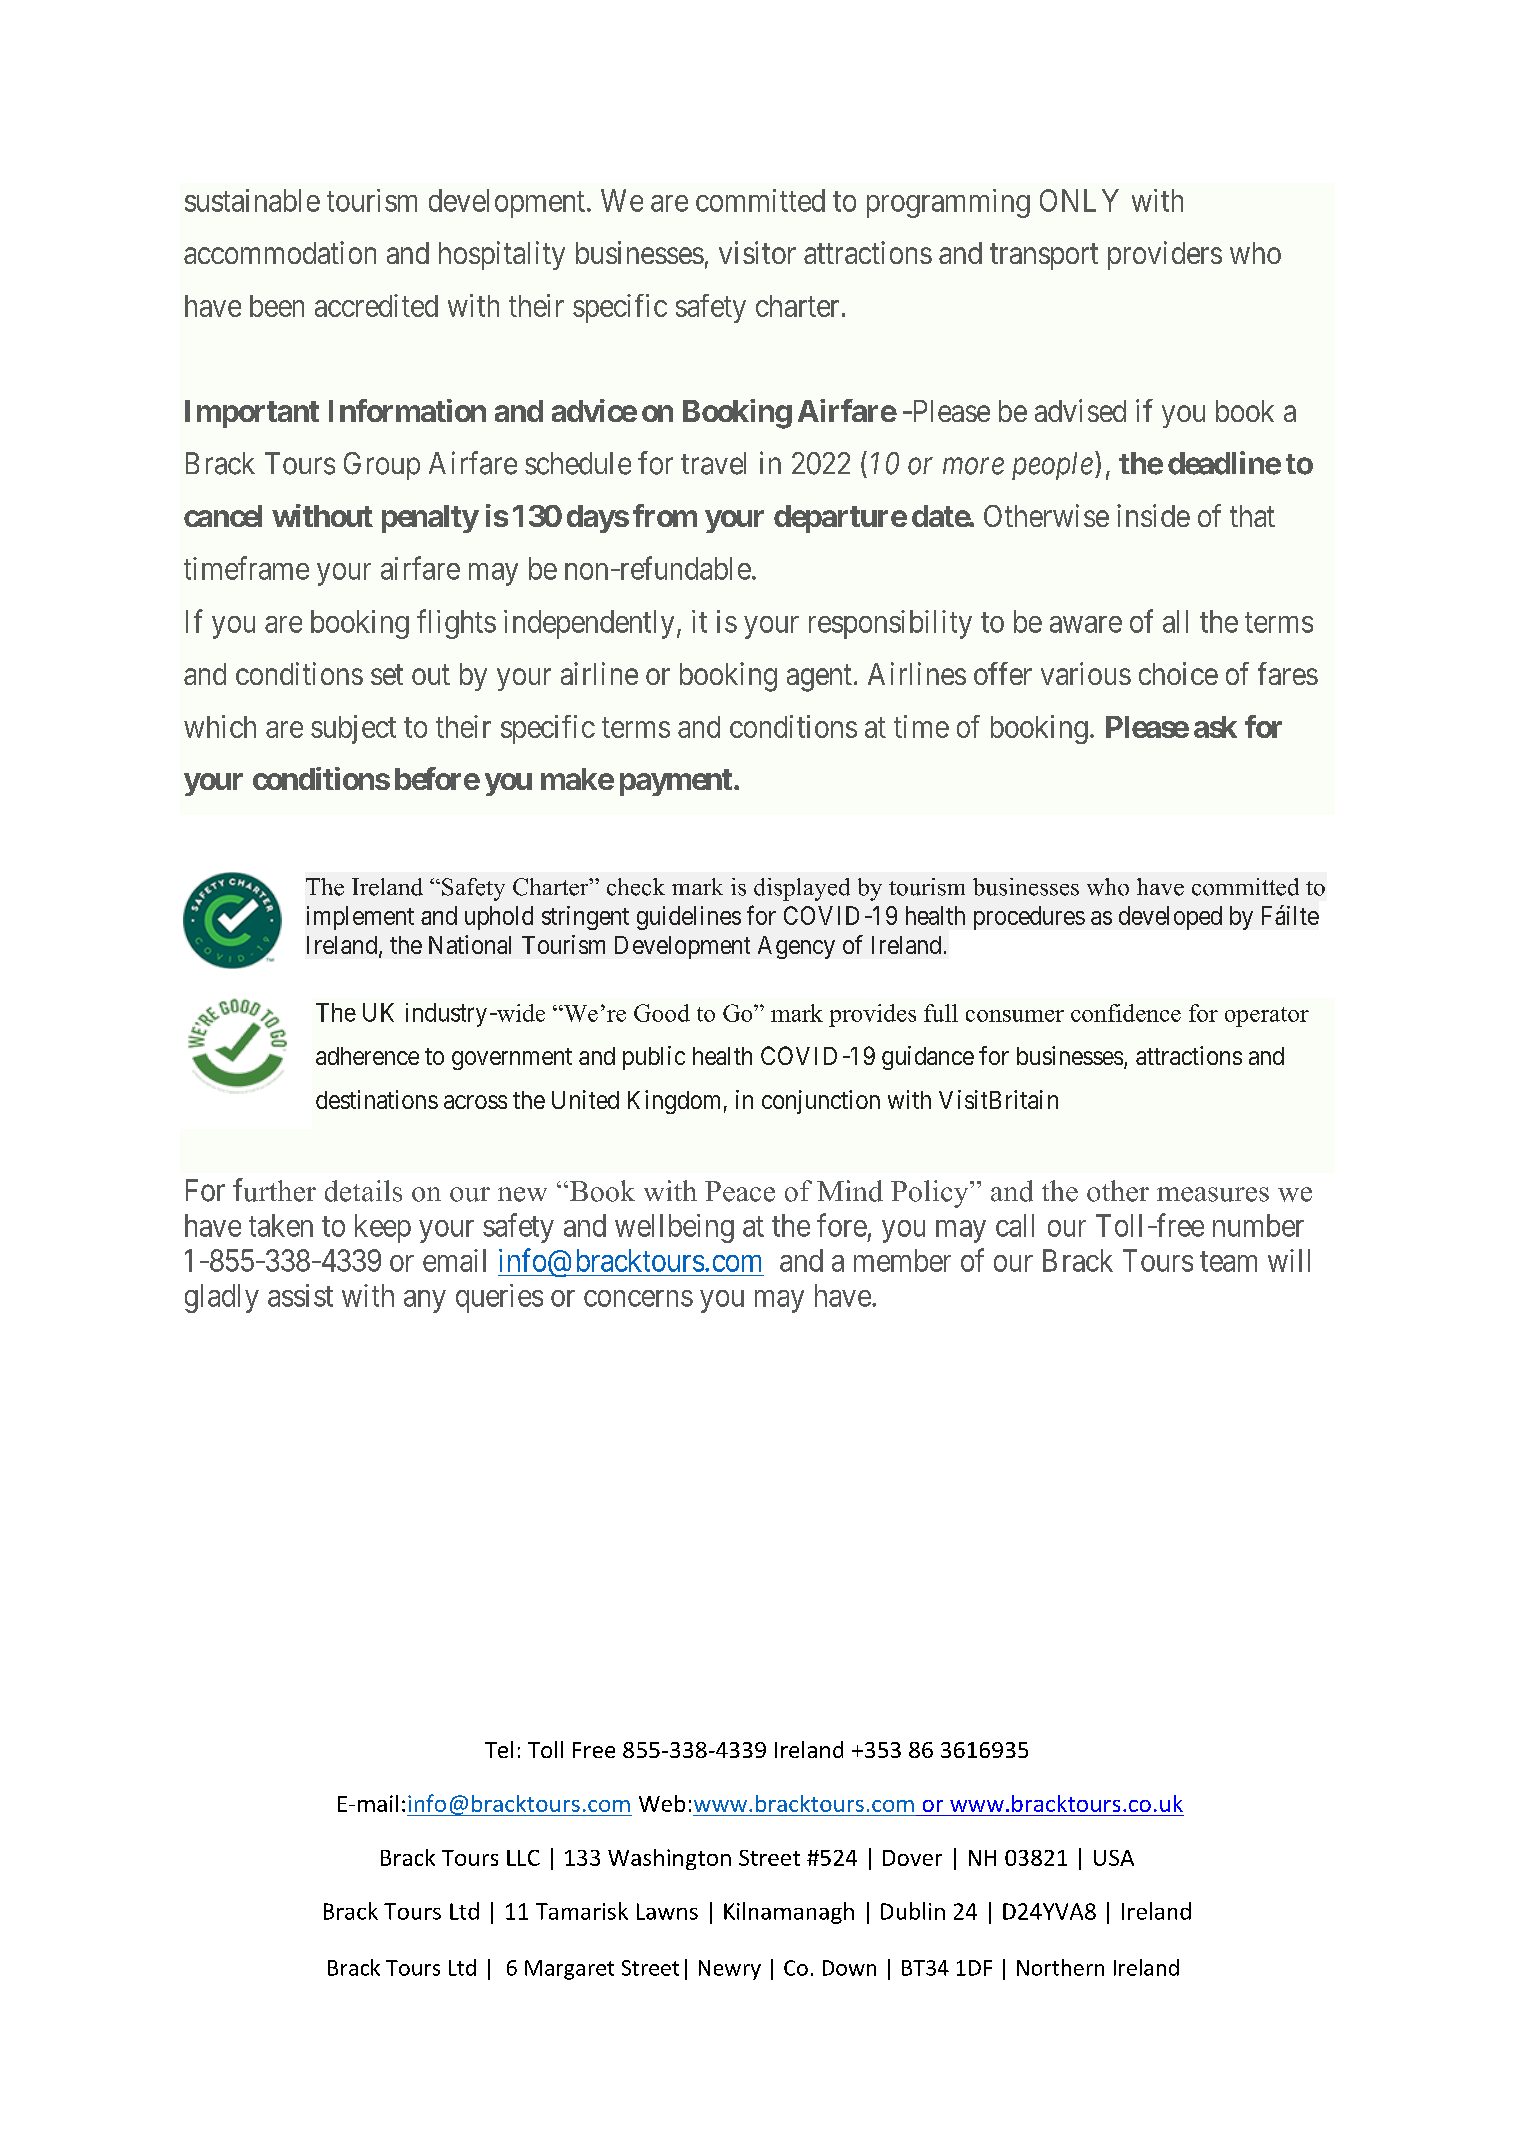 This screenshot has width=1514, height=2140. What do you see at coordinates (377, 1099) in the screenshot?
I see `destinations` at bounding box center [377, 1099].
